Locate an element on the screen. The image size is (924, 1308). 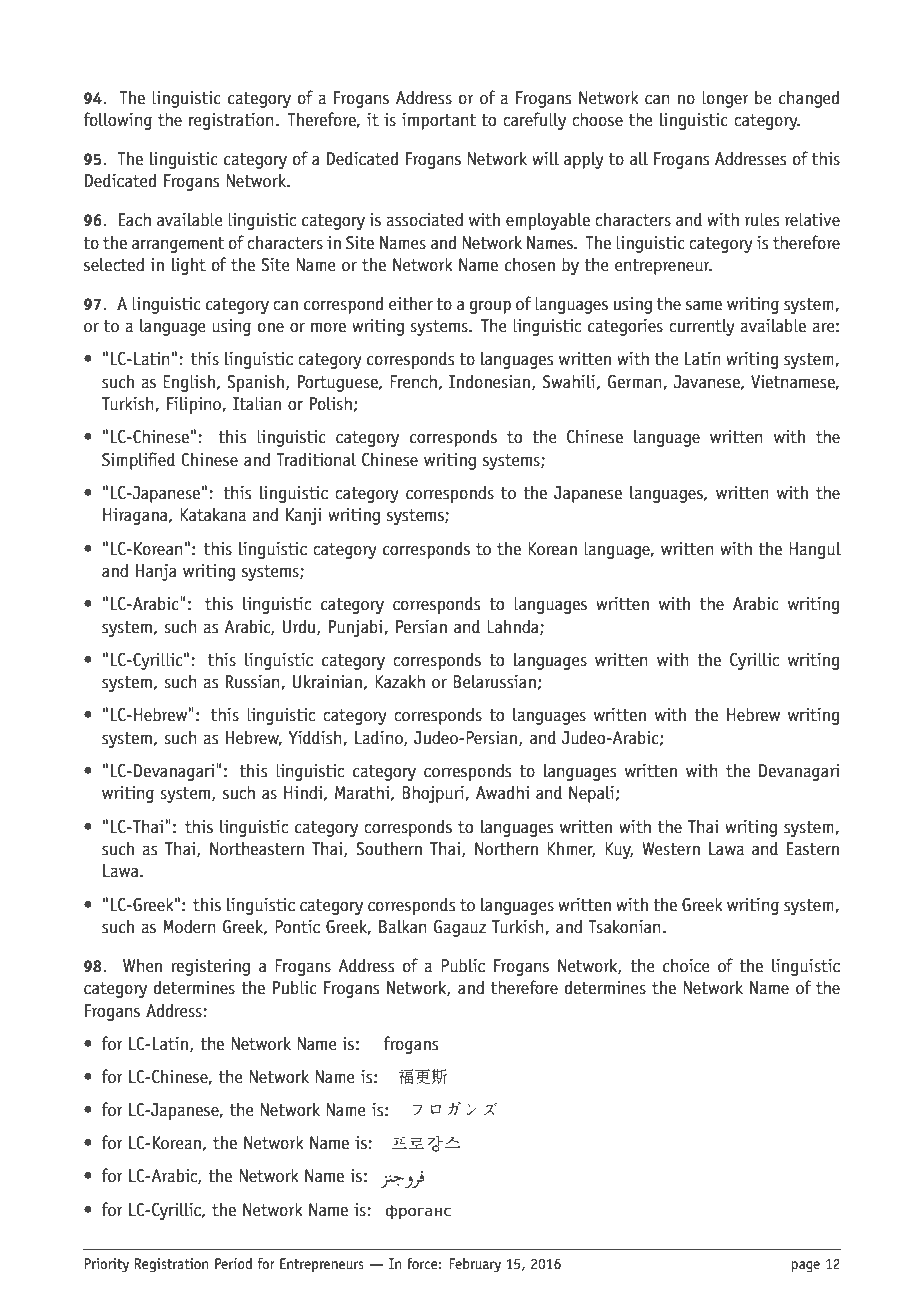
important is located at coordinates (439, 121).
